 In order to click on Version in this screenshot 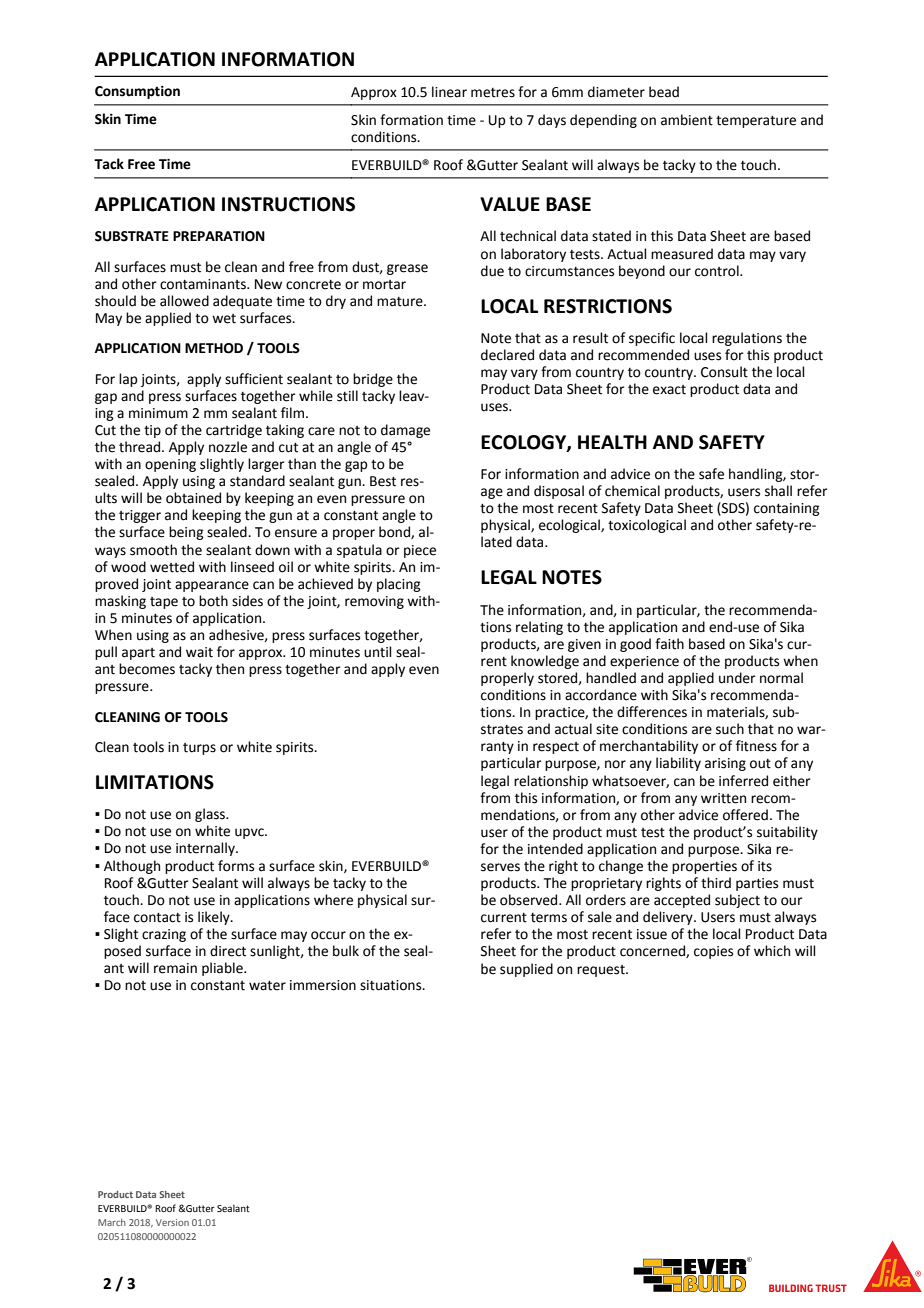, I will do `click(172, 1222)`.
